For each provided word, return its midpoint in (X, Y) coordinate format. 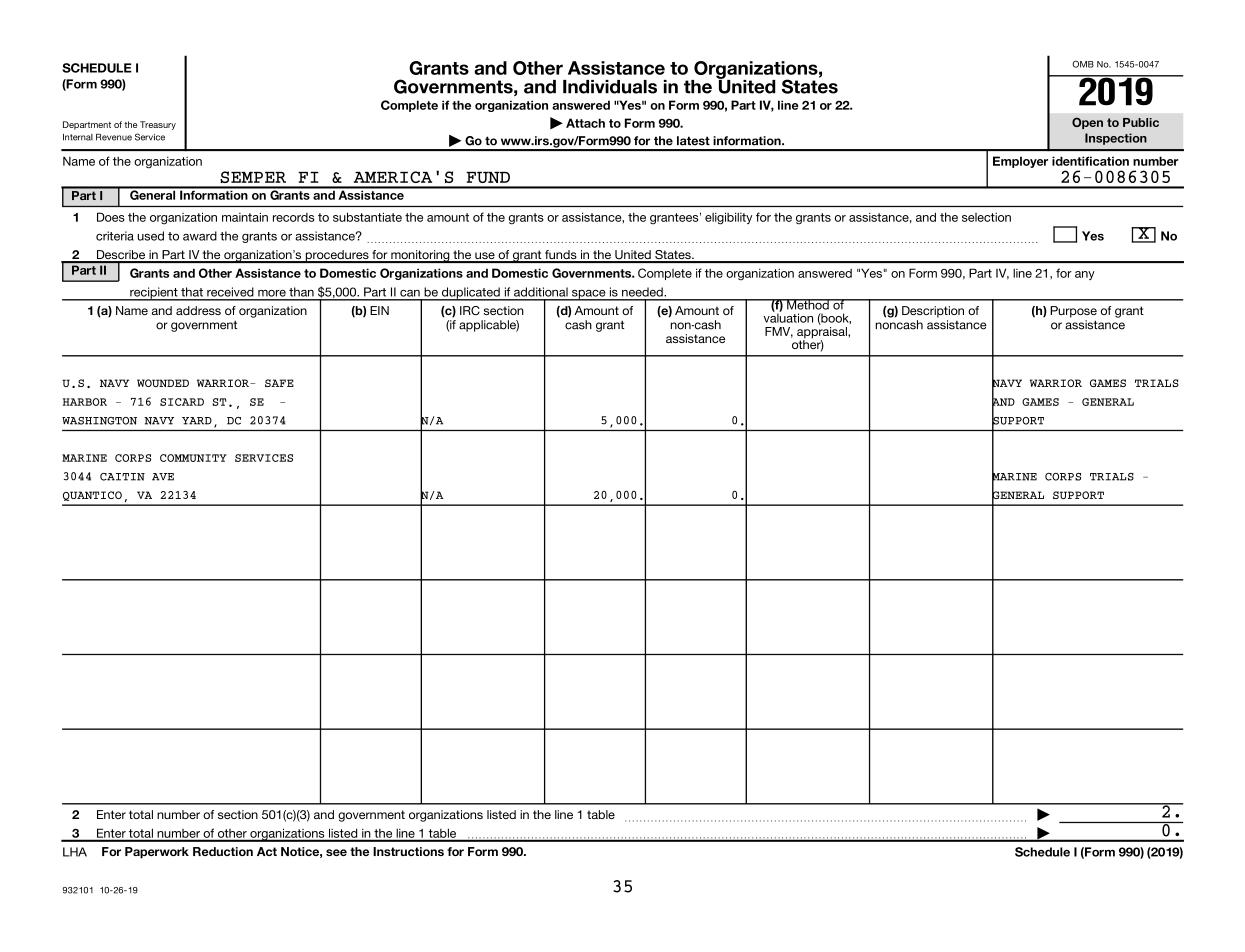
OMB (1083, 64)
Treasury (158, 125)
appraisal (823, 334)
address (198, 310)
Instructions (408, 851)
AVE (163, 477)
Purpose (1073, 312)
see (336, 852)
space (589, 295)
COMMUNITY (193, 458)
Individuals (610, 87)
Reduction (223, 851)
